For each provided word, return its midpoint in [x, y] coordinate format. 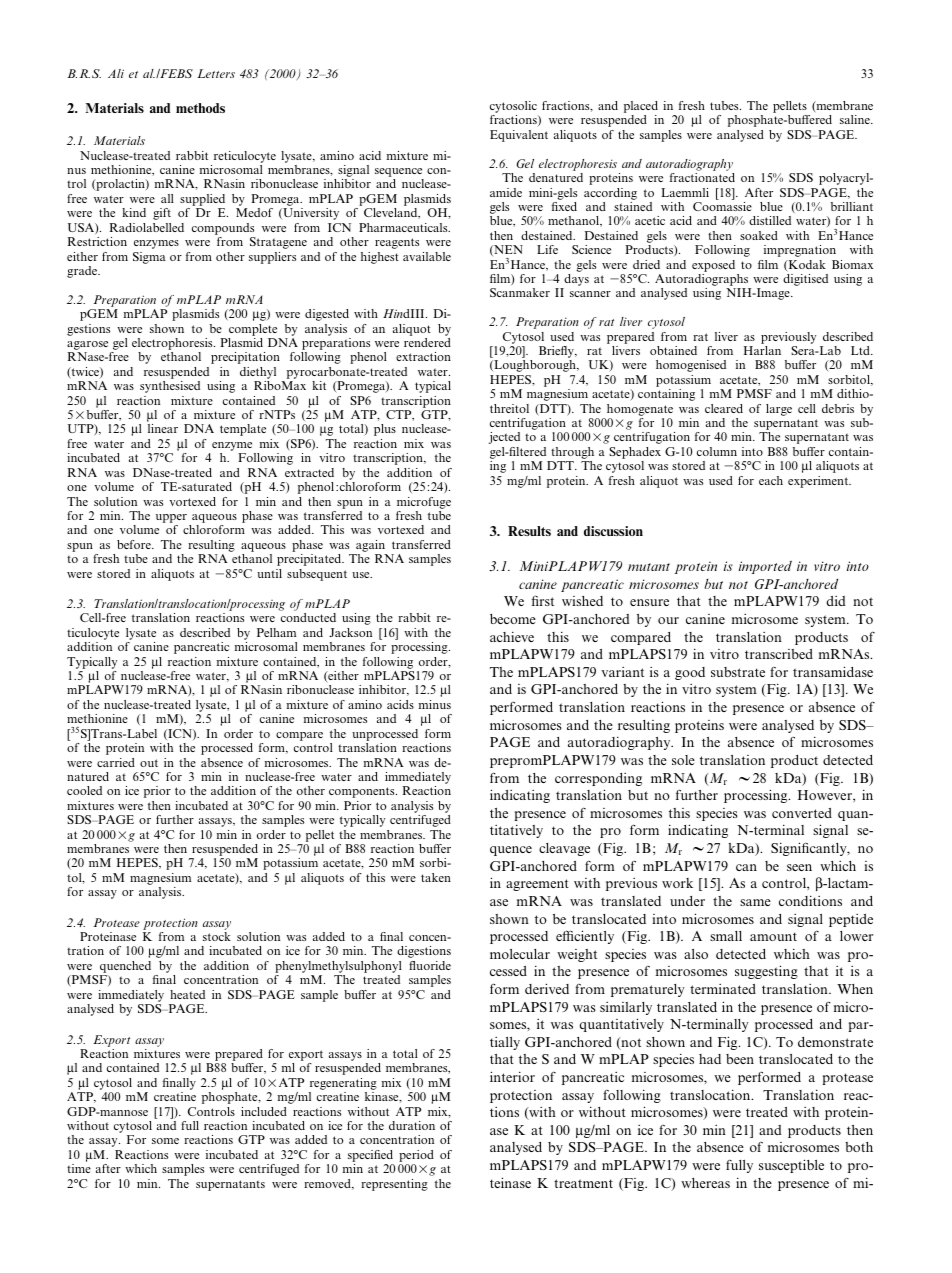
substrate [738, 672]
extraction [423, 356]
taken [436, 877]
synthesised [170, 387]
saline [856, 119]
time [79, 1168]
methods [200, 108]
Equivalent [519, 136]
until [269, 573]
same [755, 902]
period [416, 1157]
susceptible [791, 1166]
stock [217, 936]
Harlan [762, 350]
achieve [512, 636]
